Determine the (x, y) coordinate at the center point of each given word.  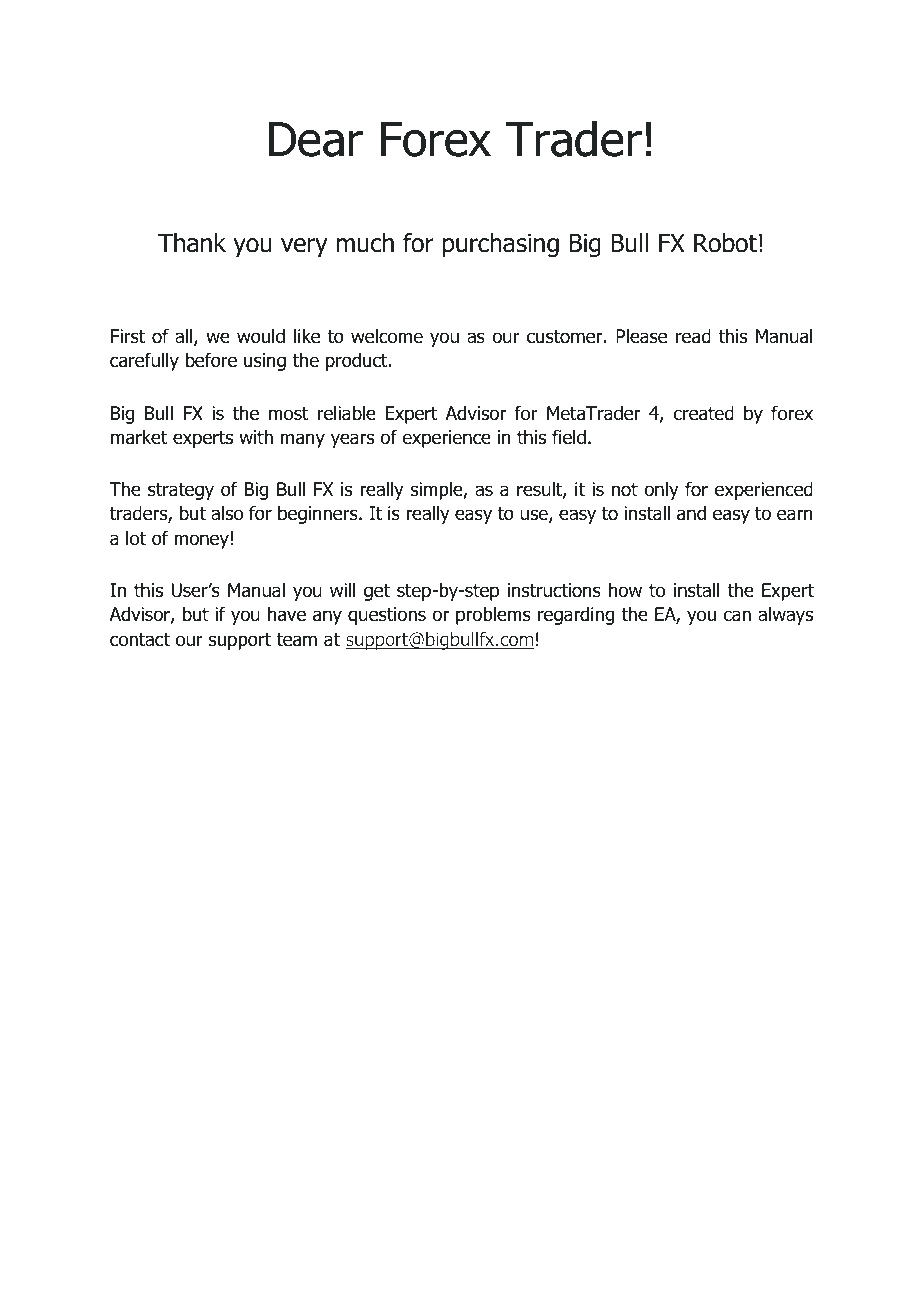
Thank (192, 243)
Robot (725, 243)
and (691, 513)
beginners (319, 515)
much (365, 243)
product (358, 362)
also (227, 513)
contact (140, 640)
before (211, 360)
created (704, 413)
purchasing (501, 245)
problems (493, 616)
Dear (316, 139)
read (693, 336)
